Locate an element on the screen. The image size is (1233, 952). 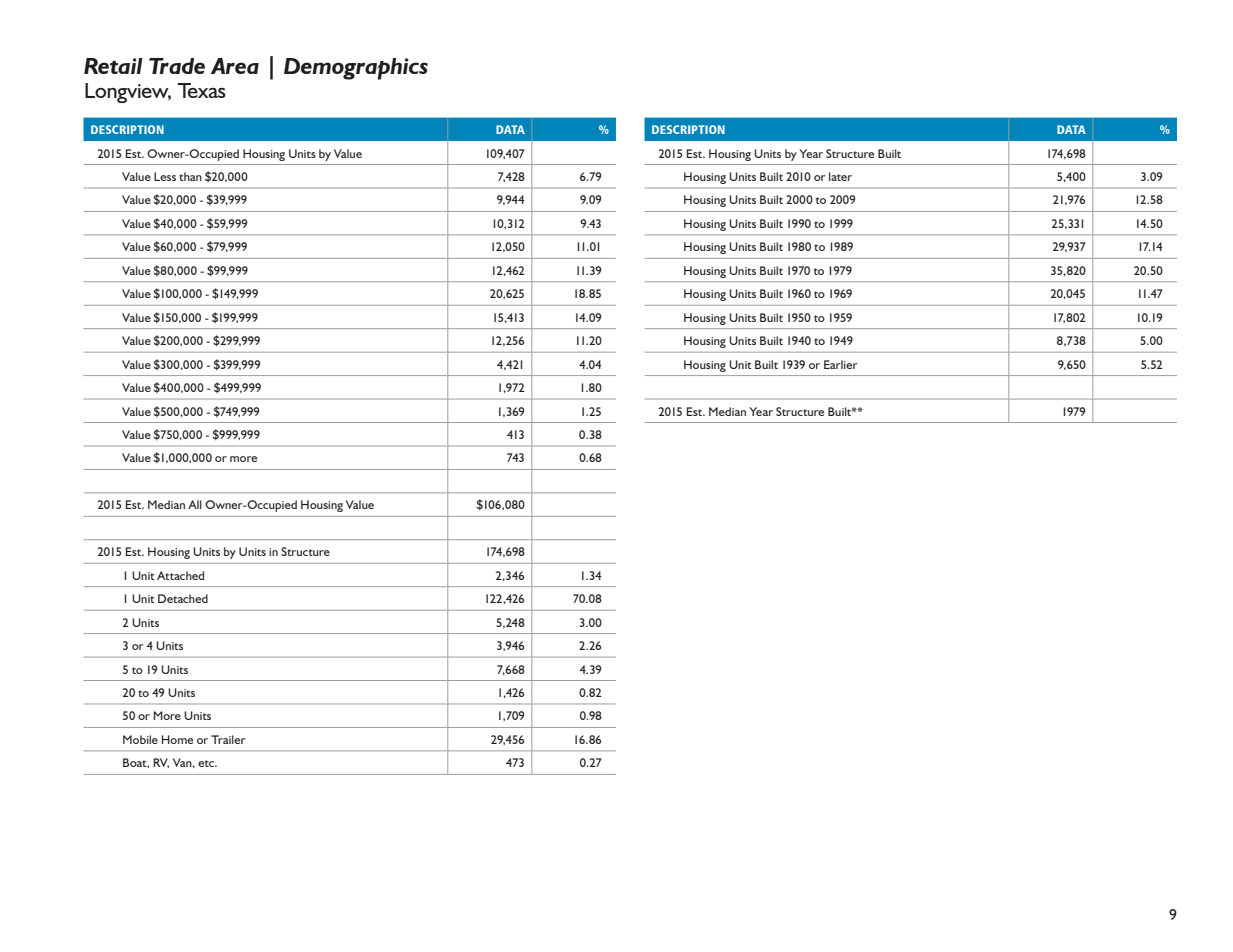
Earlier is located at coordinates (841, 364).
